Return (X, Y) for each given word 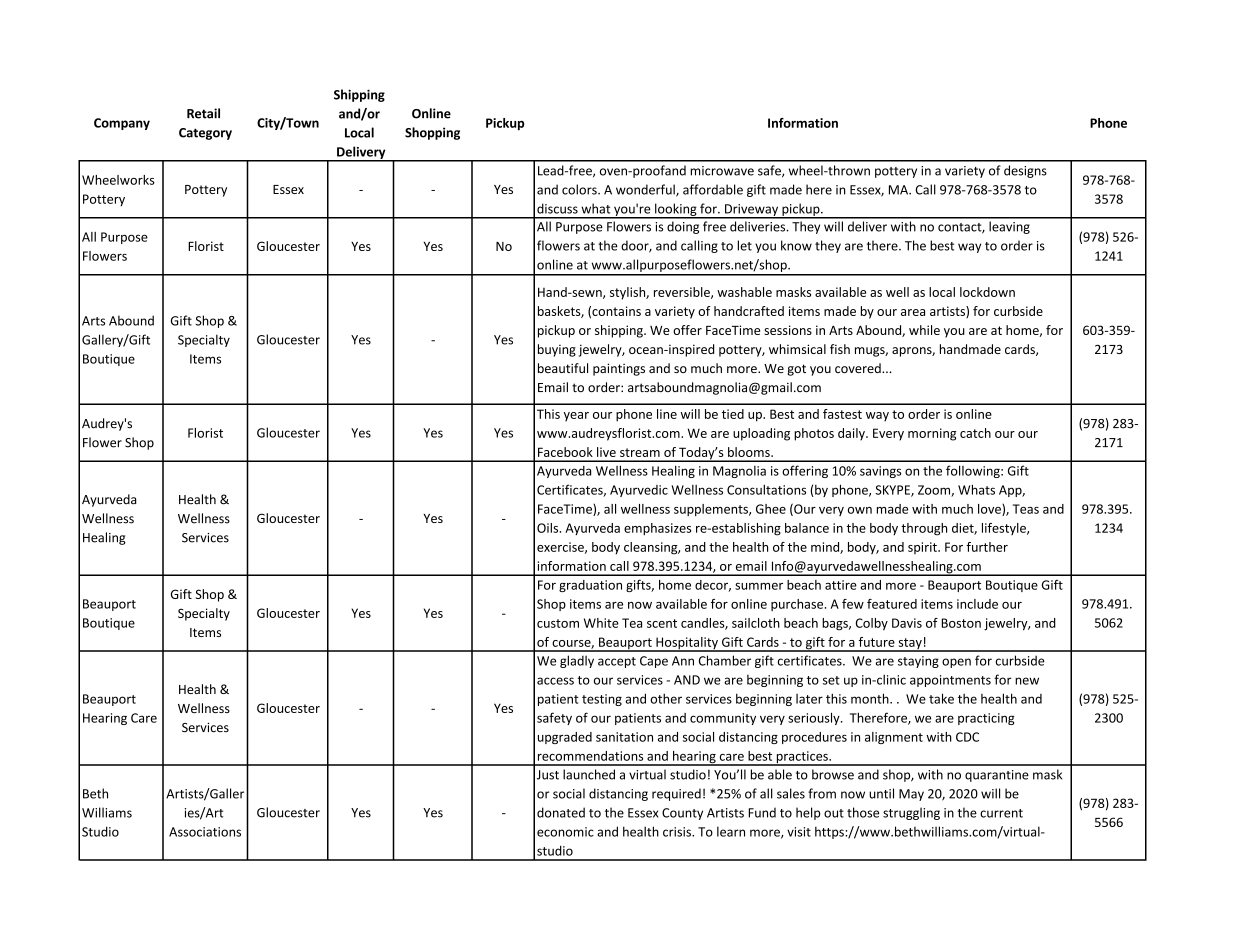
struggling (911, 813)
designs (1025, 171)
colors (580, 189)
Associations (205, 832)
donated (561, 812)
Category (205, 134)
